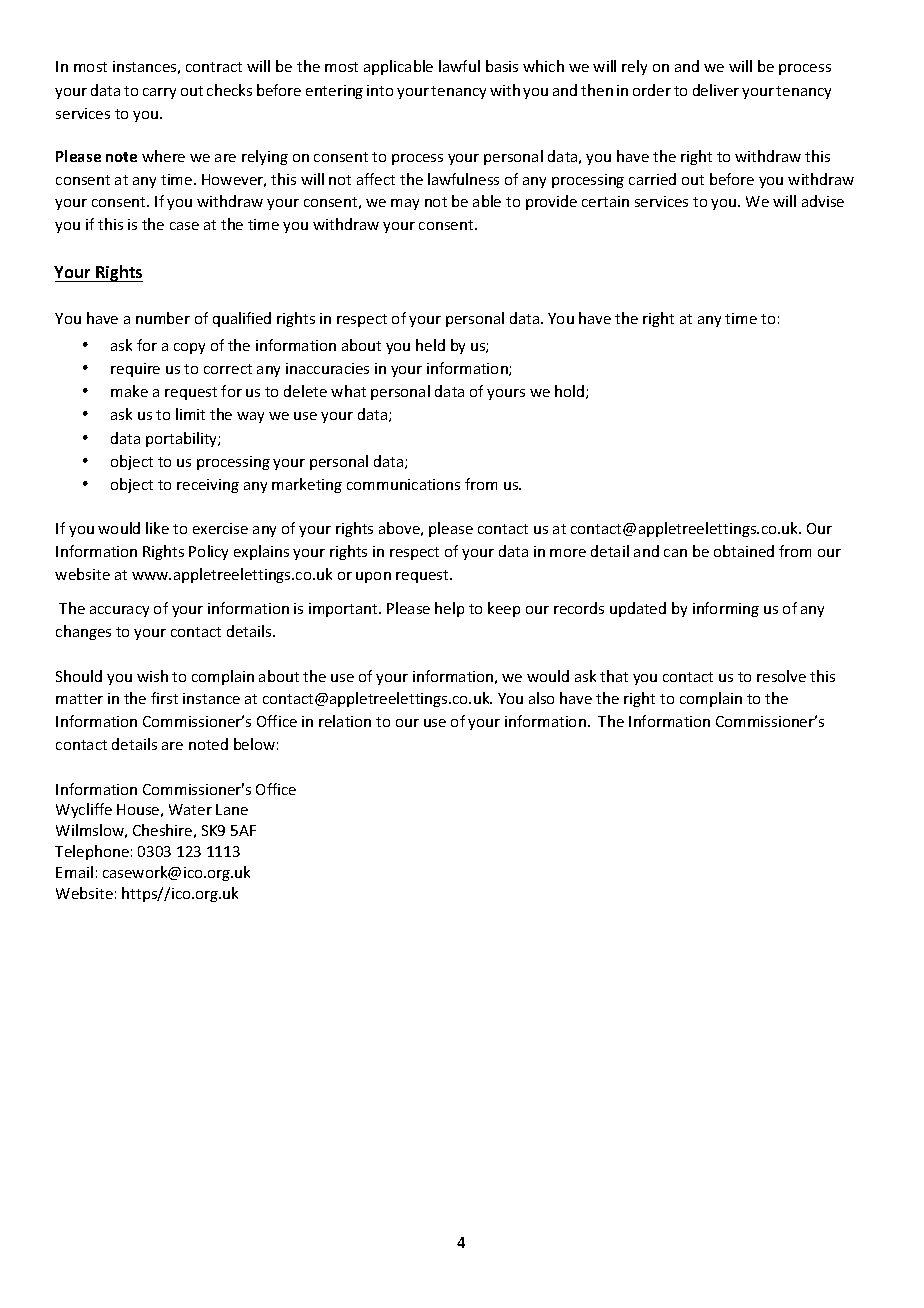 Image resolution: width=924 pixels, height=1308 pixels. What do you see at coordinates (430, 345) in the screenshot?
I see `held` at bounding box center [430, 345].
